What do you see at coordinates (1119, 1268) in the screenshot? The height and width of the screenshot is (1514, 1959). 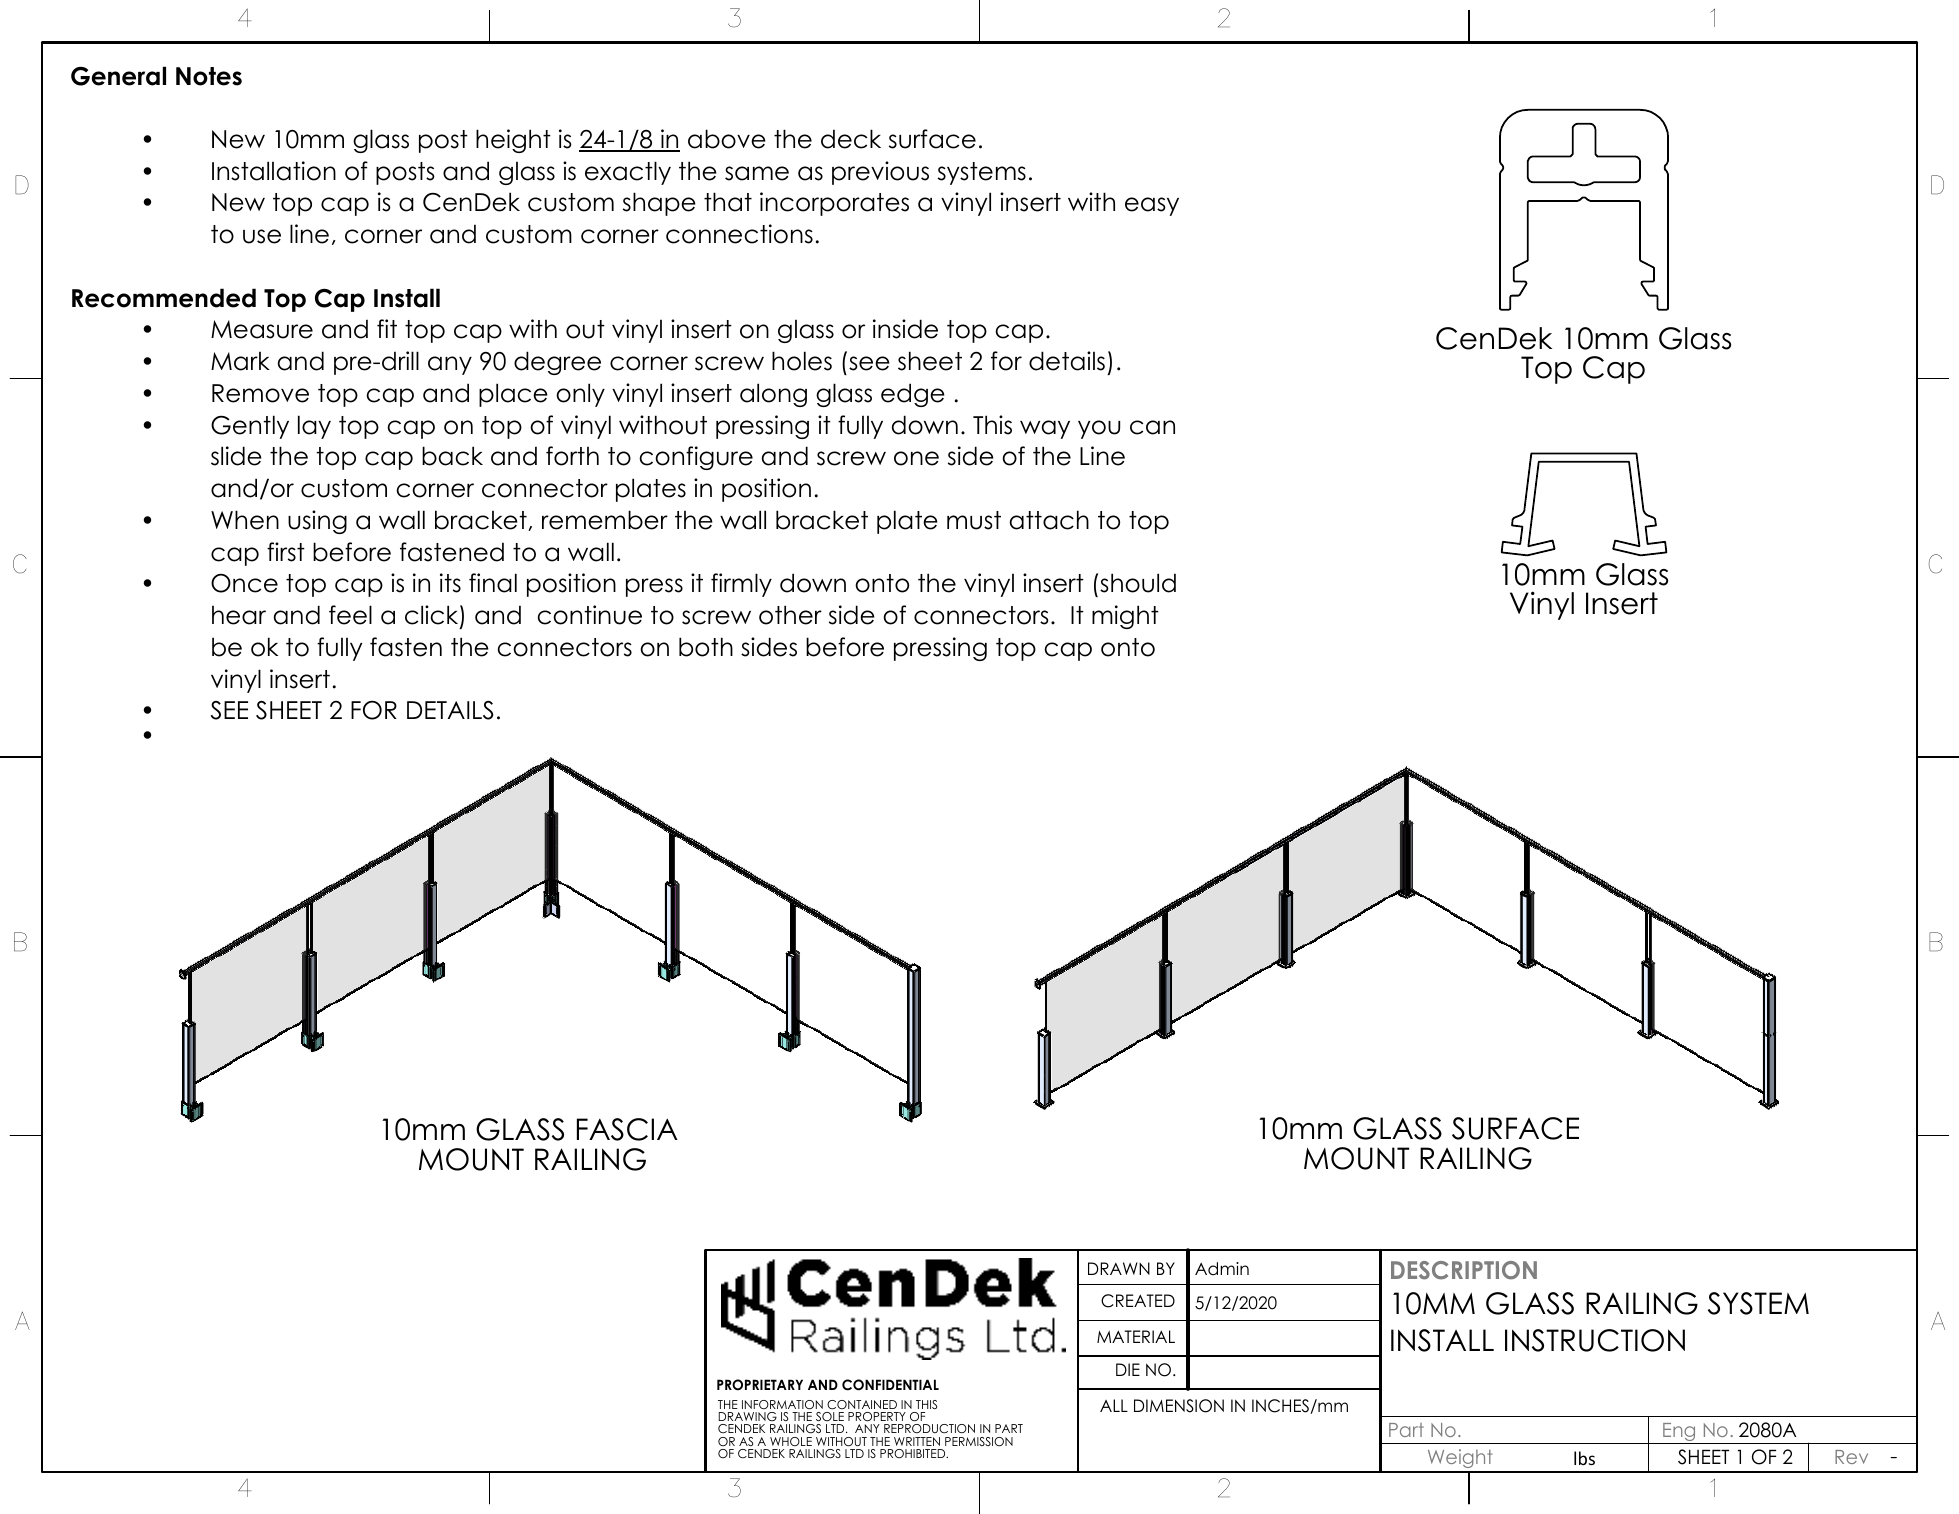 I see `DRAWN` at bounding box center [1119, 1268].
